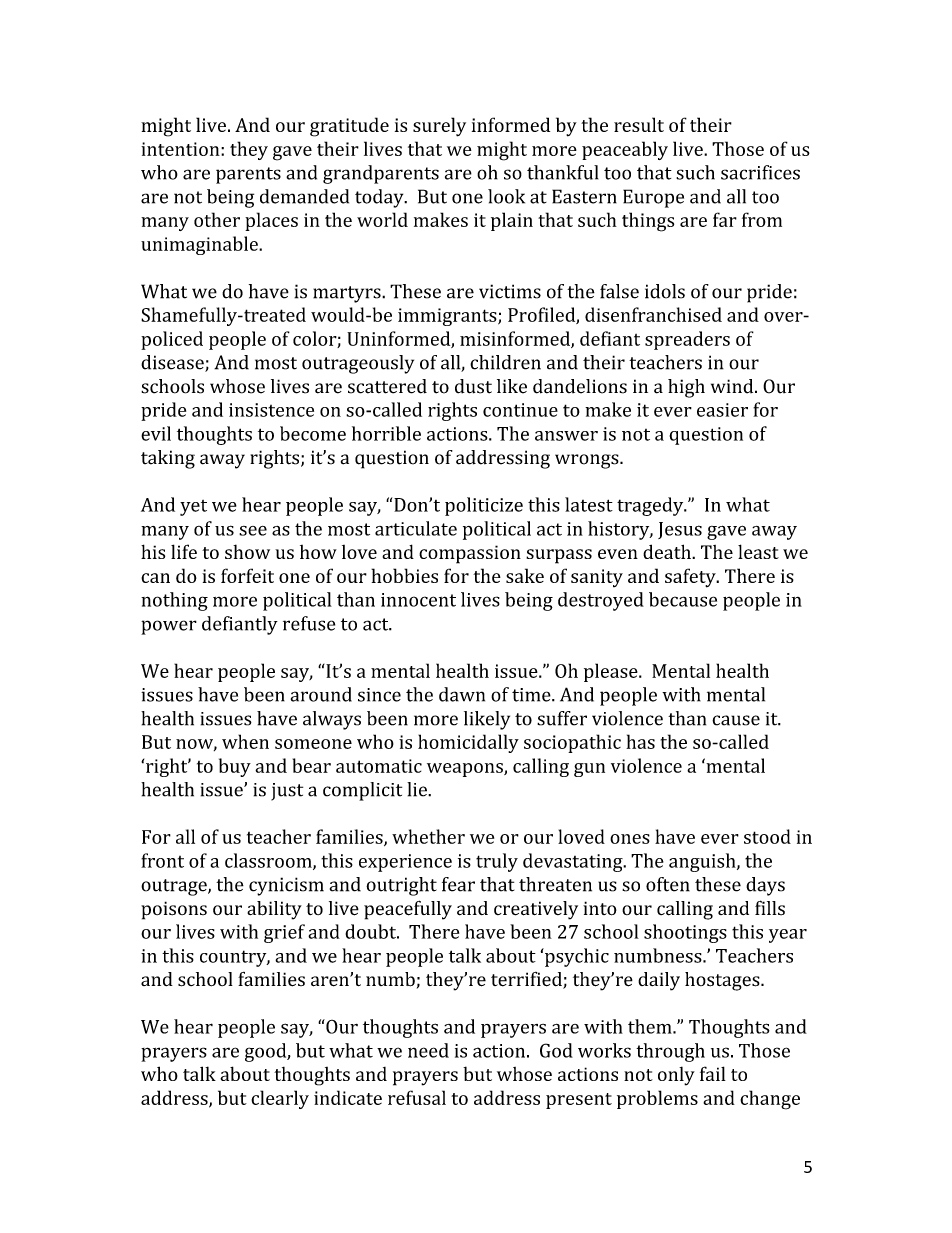  Describe the element at coordinates (428, 1050) in the document. I see `need` at that location.
